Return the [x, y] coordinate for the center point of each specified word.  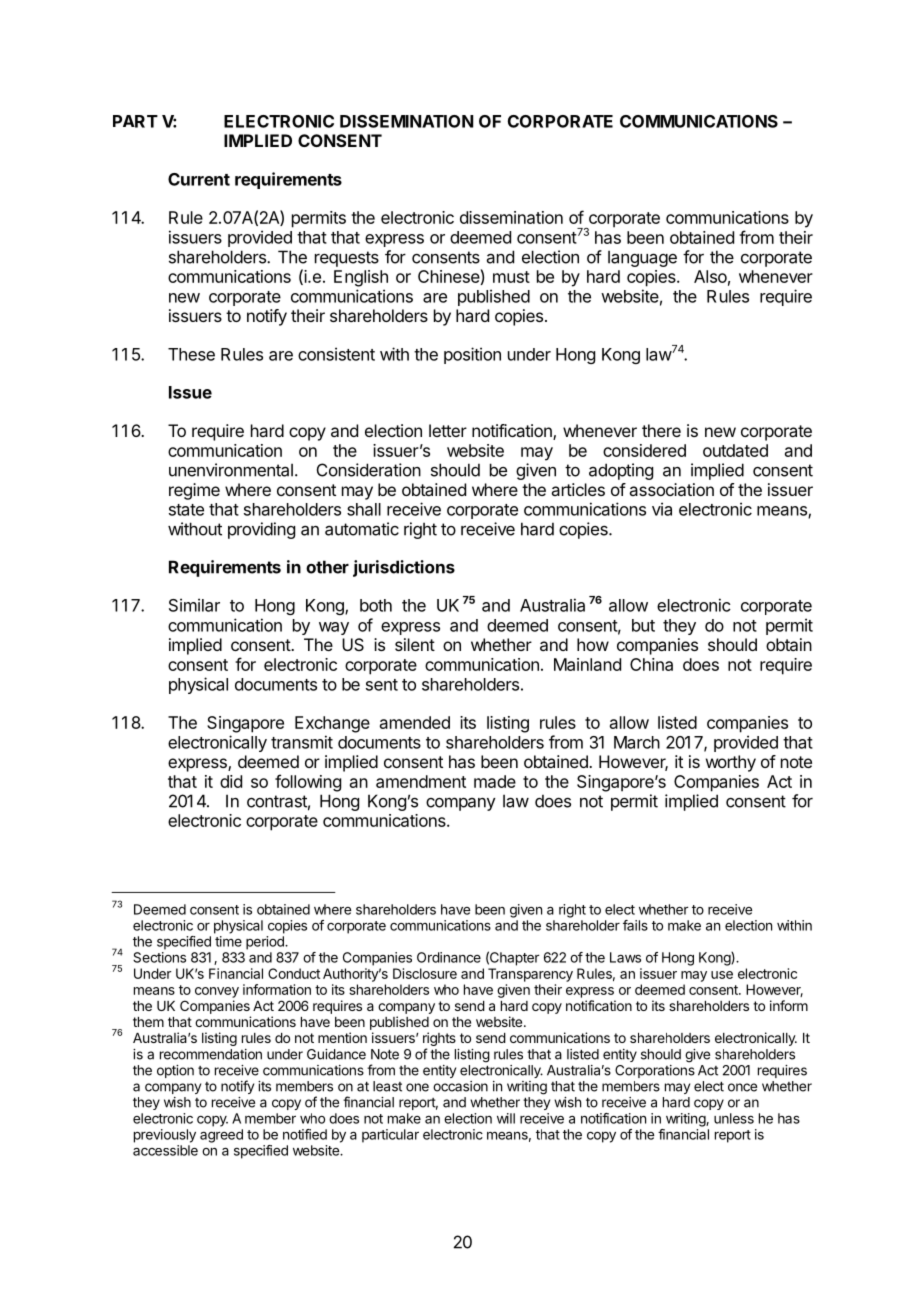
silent [415, 644]
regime [194, 491]
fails [635, 925]
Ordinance [449, 957]
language [642, 258]
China [651, 664]
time [228, 941]
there [661, 430]
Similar [194, 605]
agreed [221, 1136]
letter [448, 430]
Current [199, 179]
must [511, 277]
